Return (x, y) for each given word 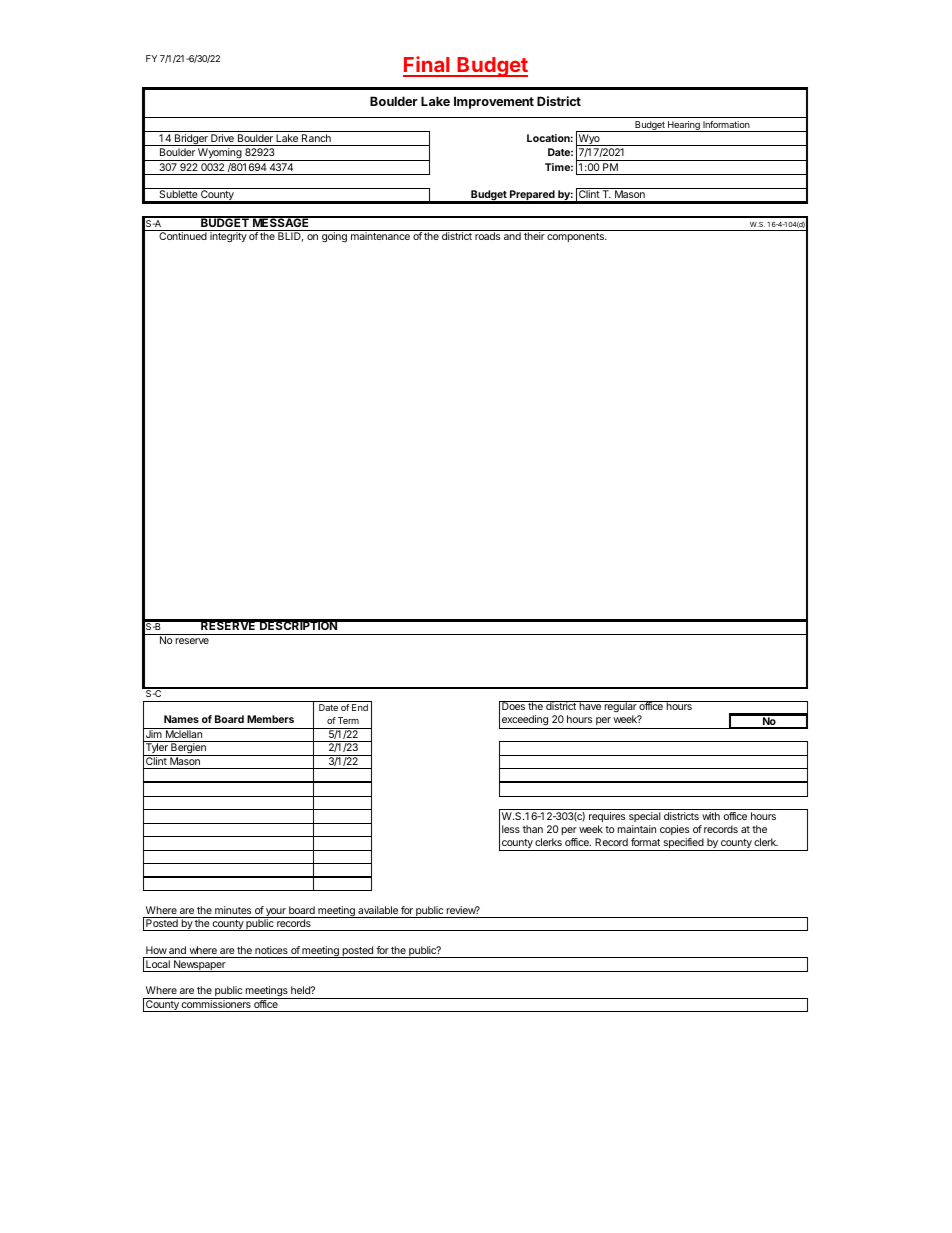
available (378, 910)
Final (427, 66)
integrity (228, 237)
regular (620, 707)
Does (513, 705)
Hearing (684, 126)
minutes (233, 910)
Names (181, 719)
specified (683, 844)
